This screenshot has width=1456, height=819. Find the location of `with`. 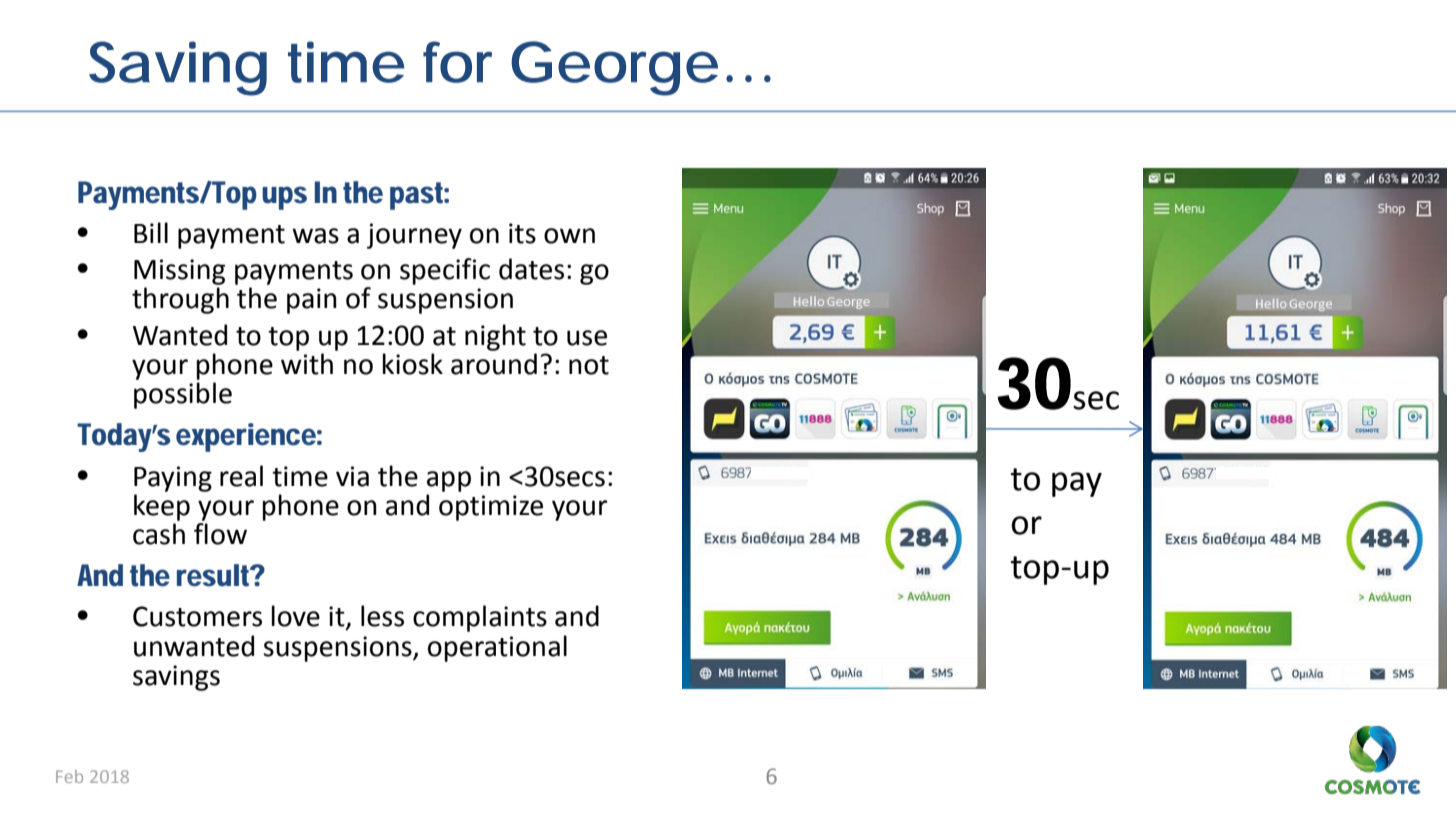

with is located at coordinates (307, 364).
